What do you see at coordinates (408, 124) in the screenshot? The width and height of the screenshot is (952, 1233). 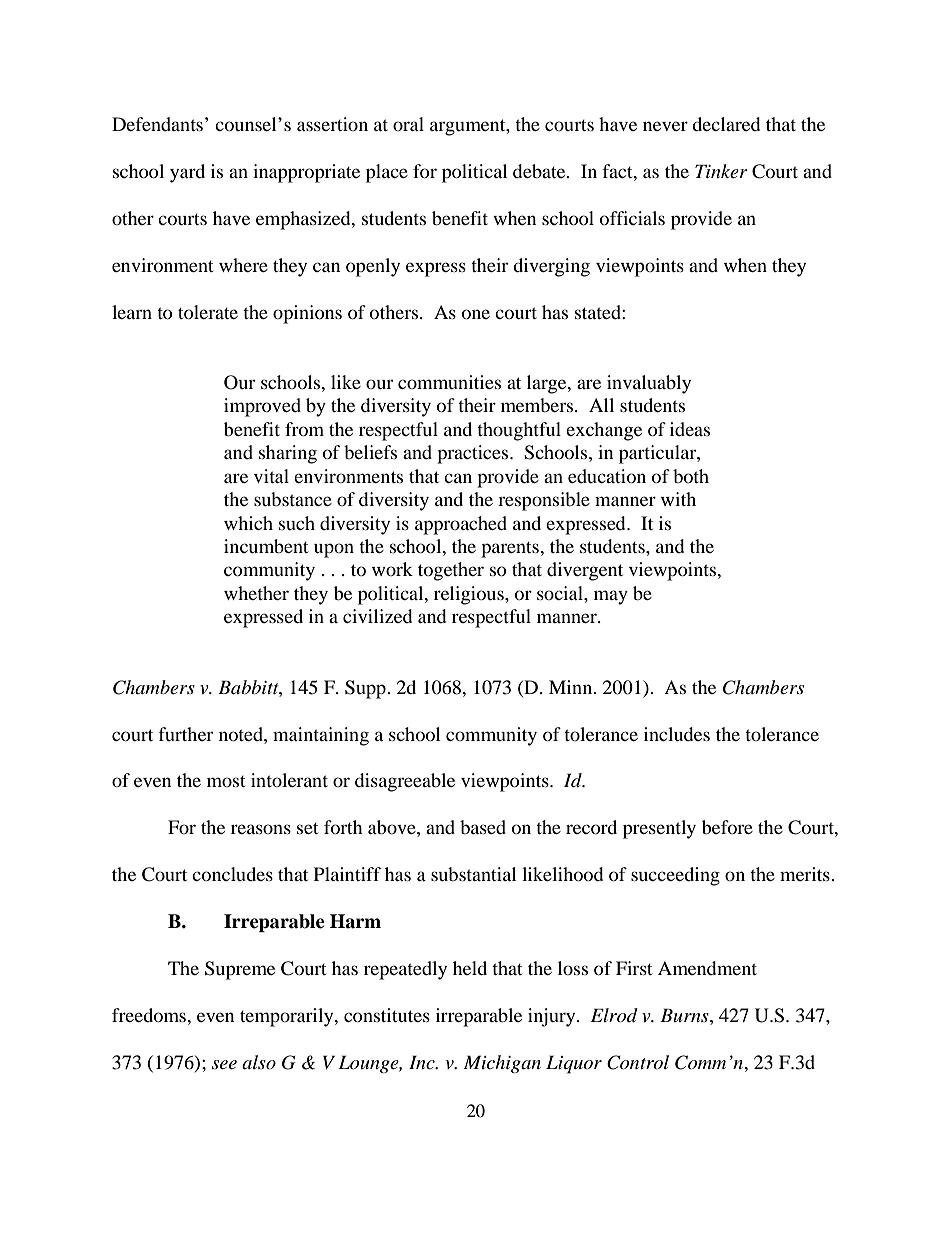 I see `oral` at bounding box center [408, 124].
